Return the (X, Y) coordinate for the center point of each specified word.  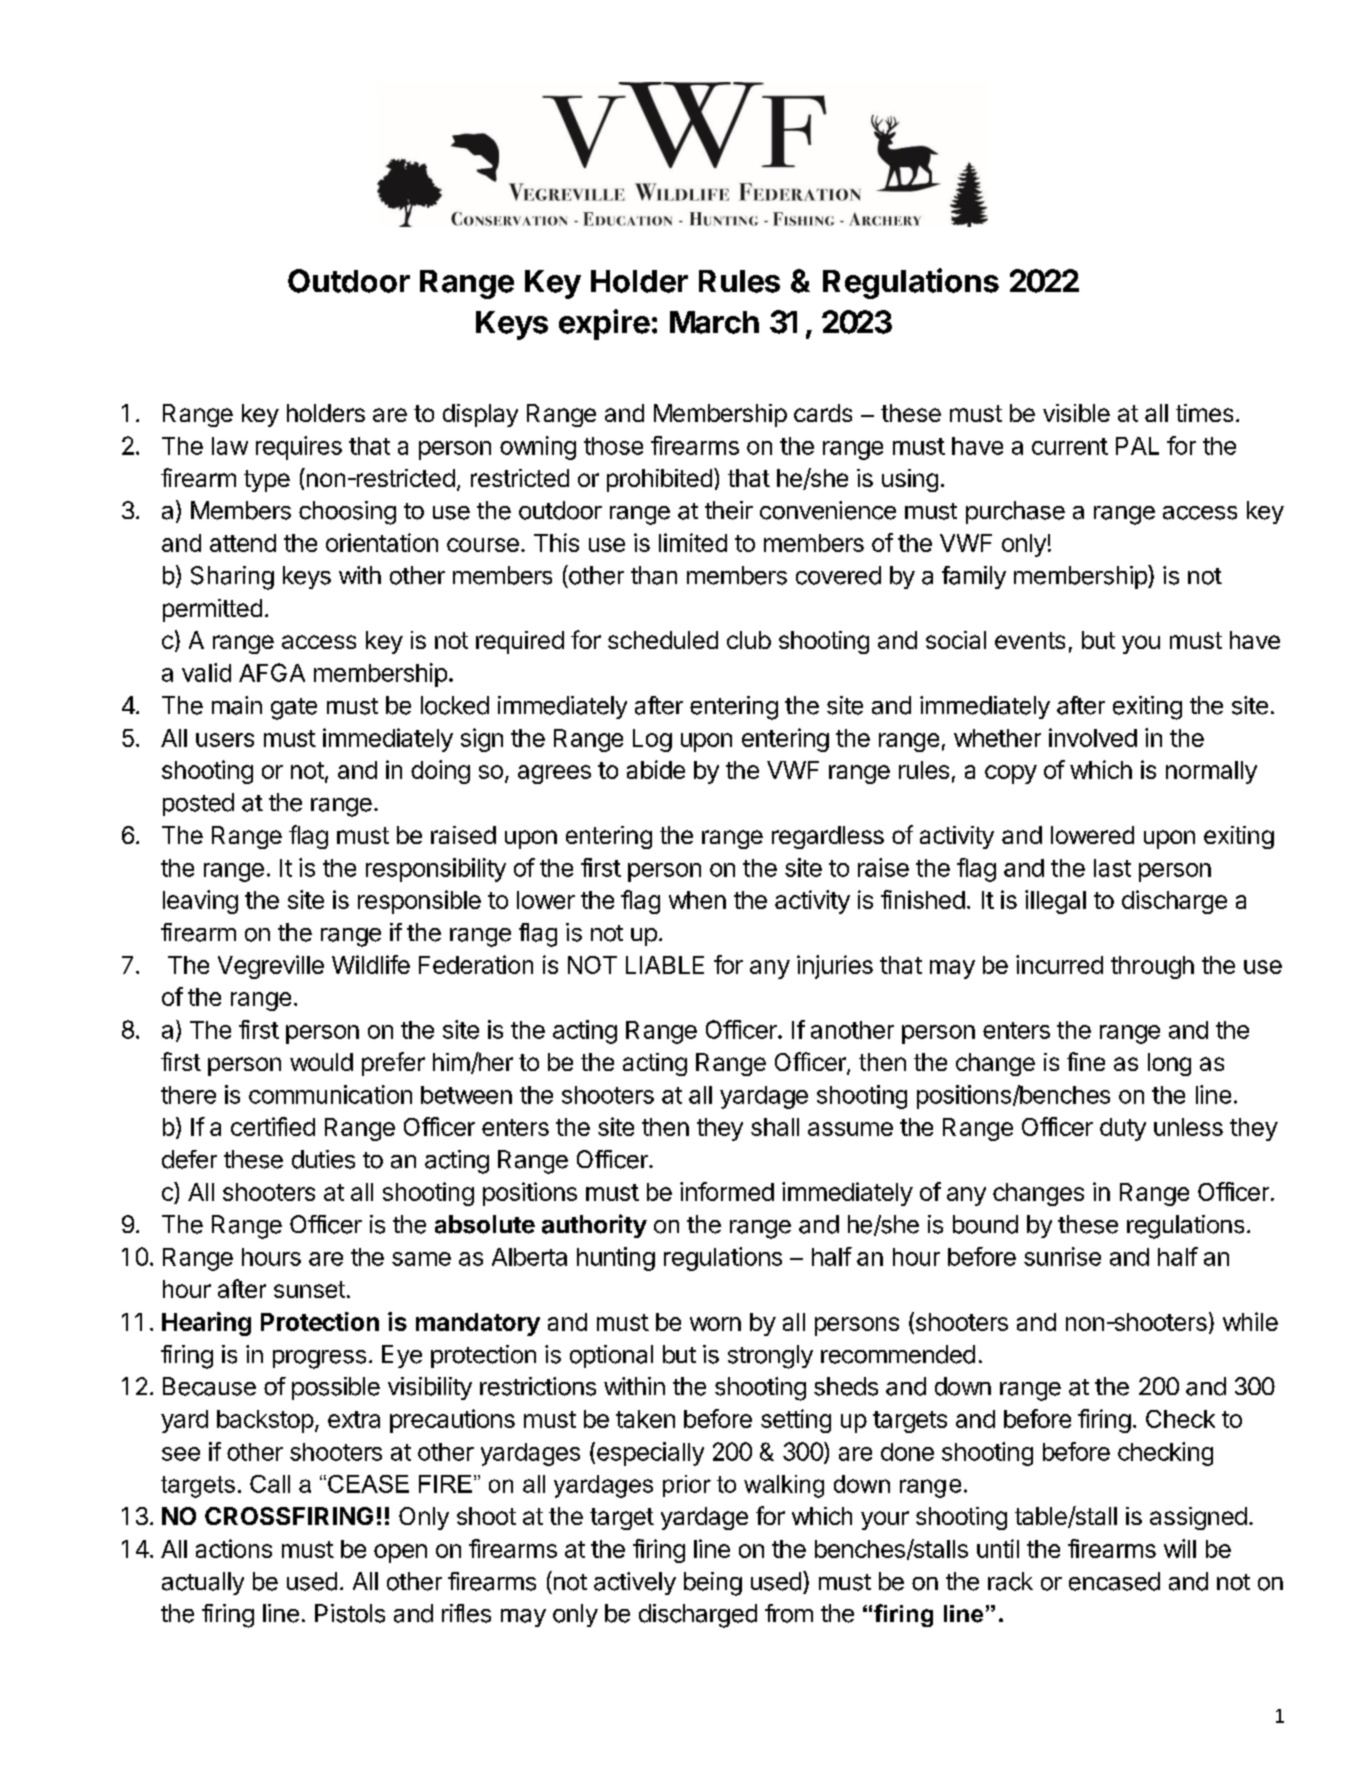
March (714, 322)
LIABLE (665, 965)
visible (1076, 413)
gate (294, 709)
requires (299, 448)
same (421, 1259)
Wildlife (371, 964)
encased (1114, 1581)
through (1152, 967)
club (749, 640)
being (713, 1584)
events (1030, 640)
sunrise (1062, 1256)
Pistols (350, 1613)
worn (715, 1324)
